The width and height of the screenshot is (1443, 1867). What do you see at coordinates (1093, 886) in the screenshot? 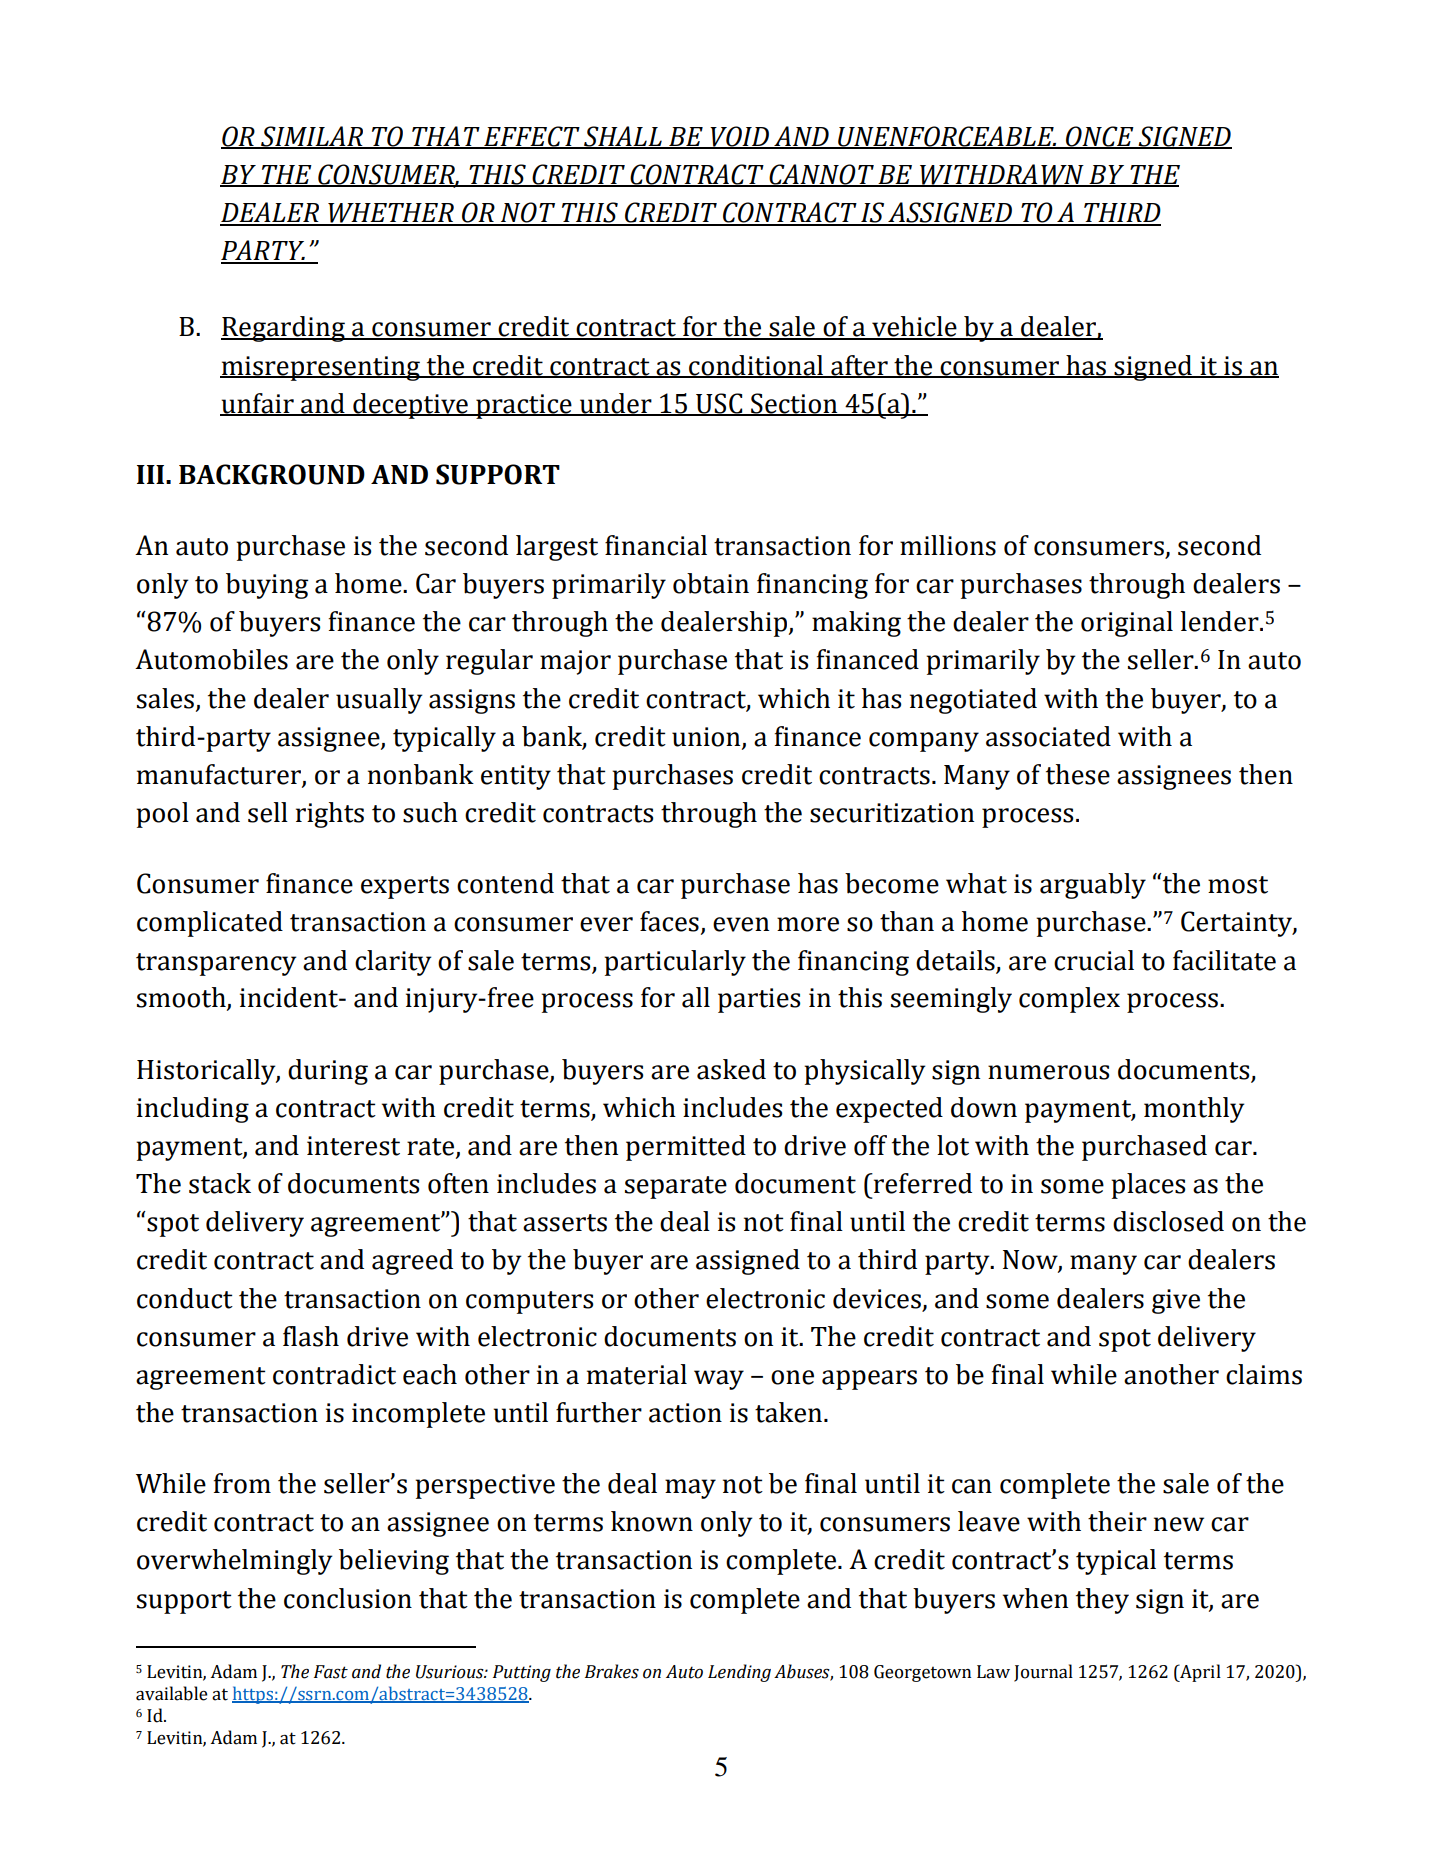
I see `arguably` at bounding box center [1093, 886].
